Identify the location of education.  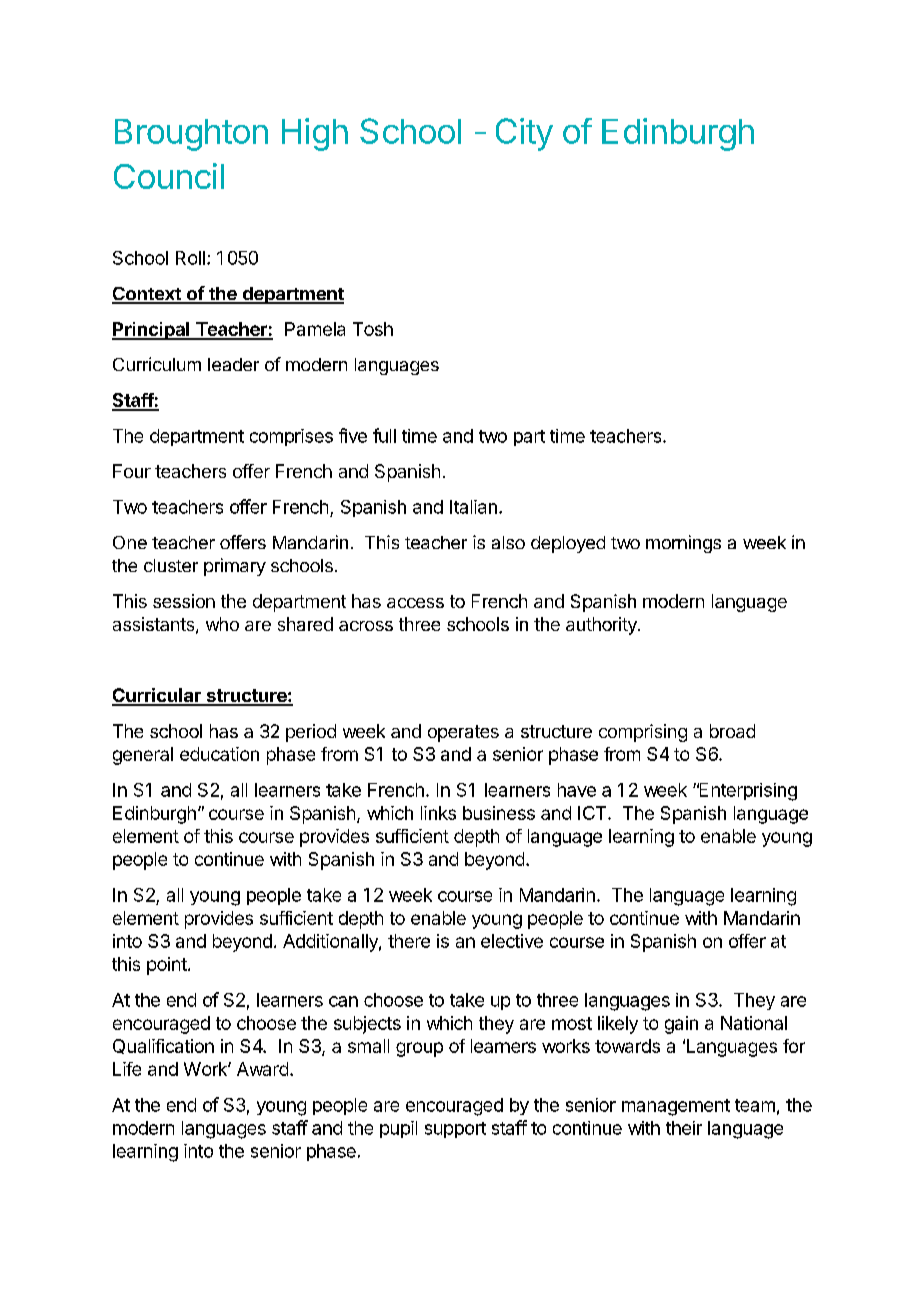
(219, 754).
